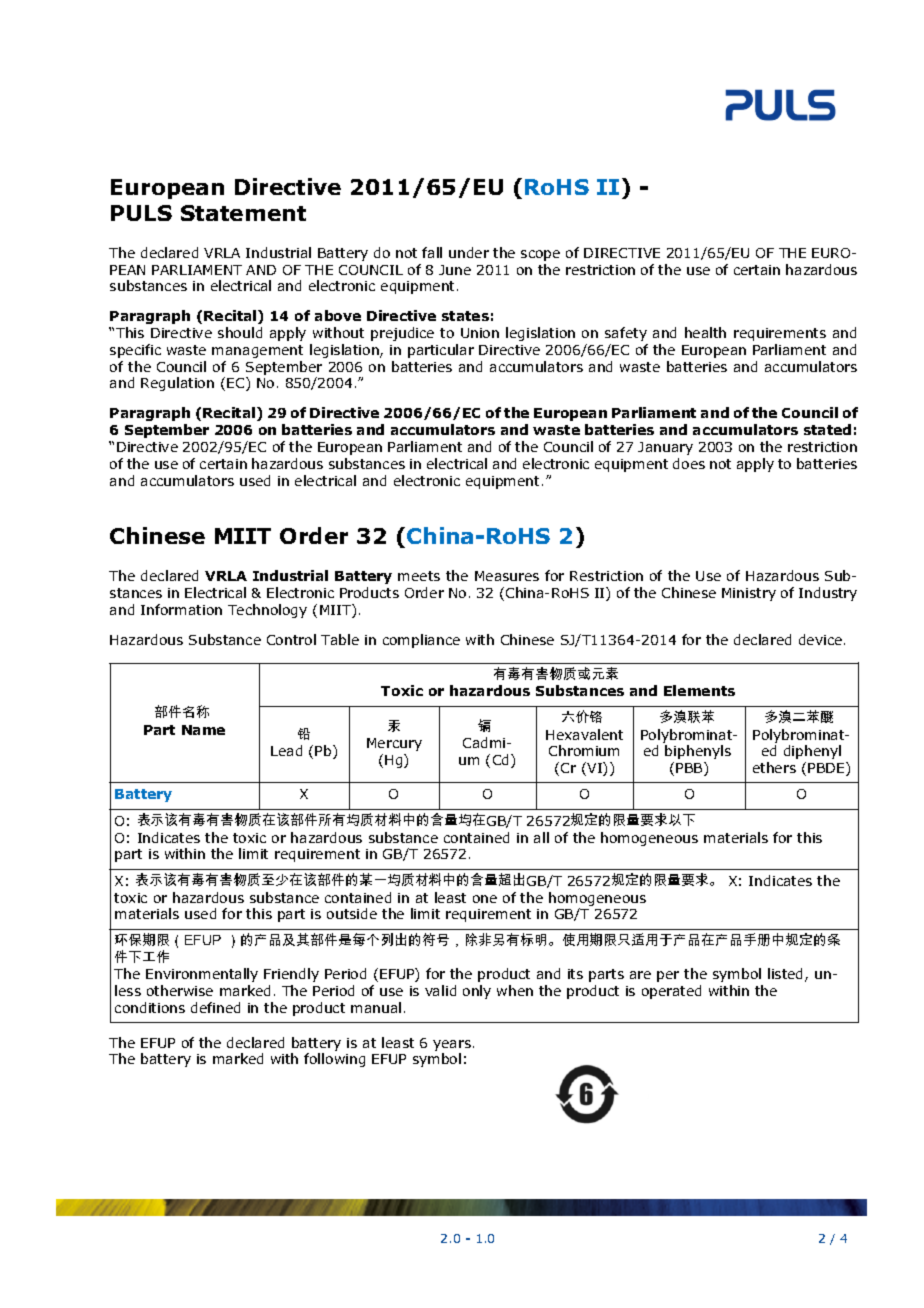  I want to click on under, so click(469, 252).
